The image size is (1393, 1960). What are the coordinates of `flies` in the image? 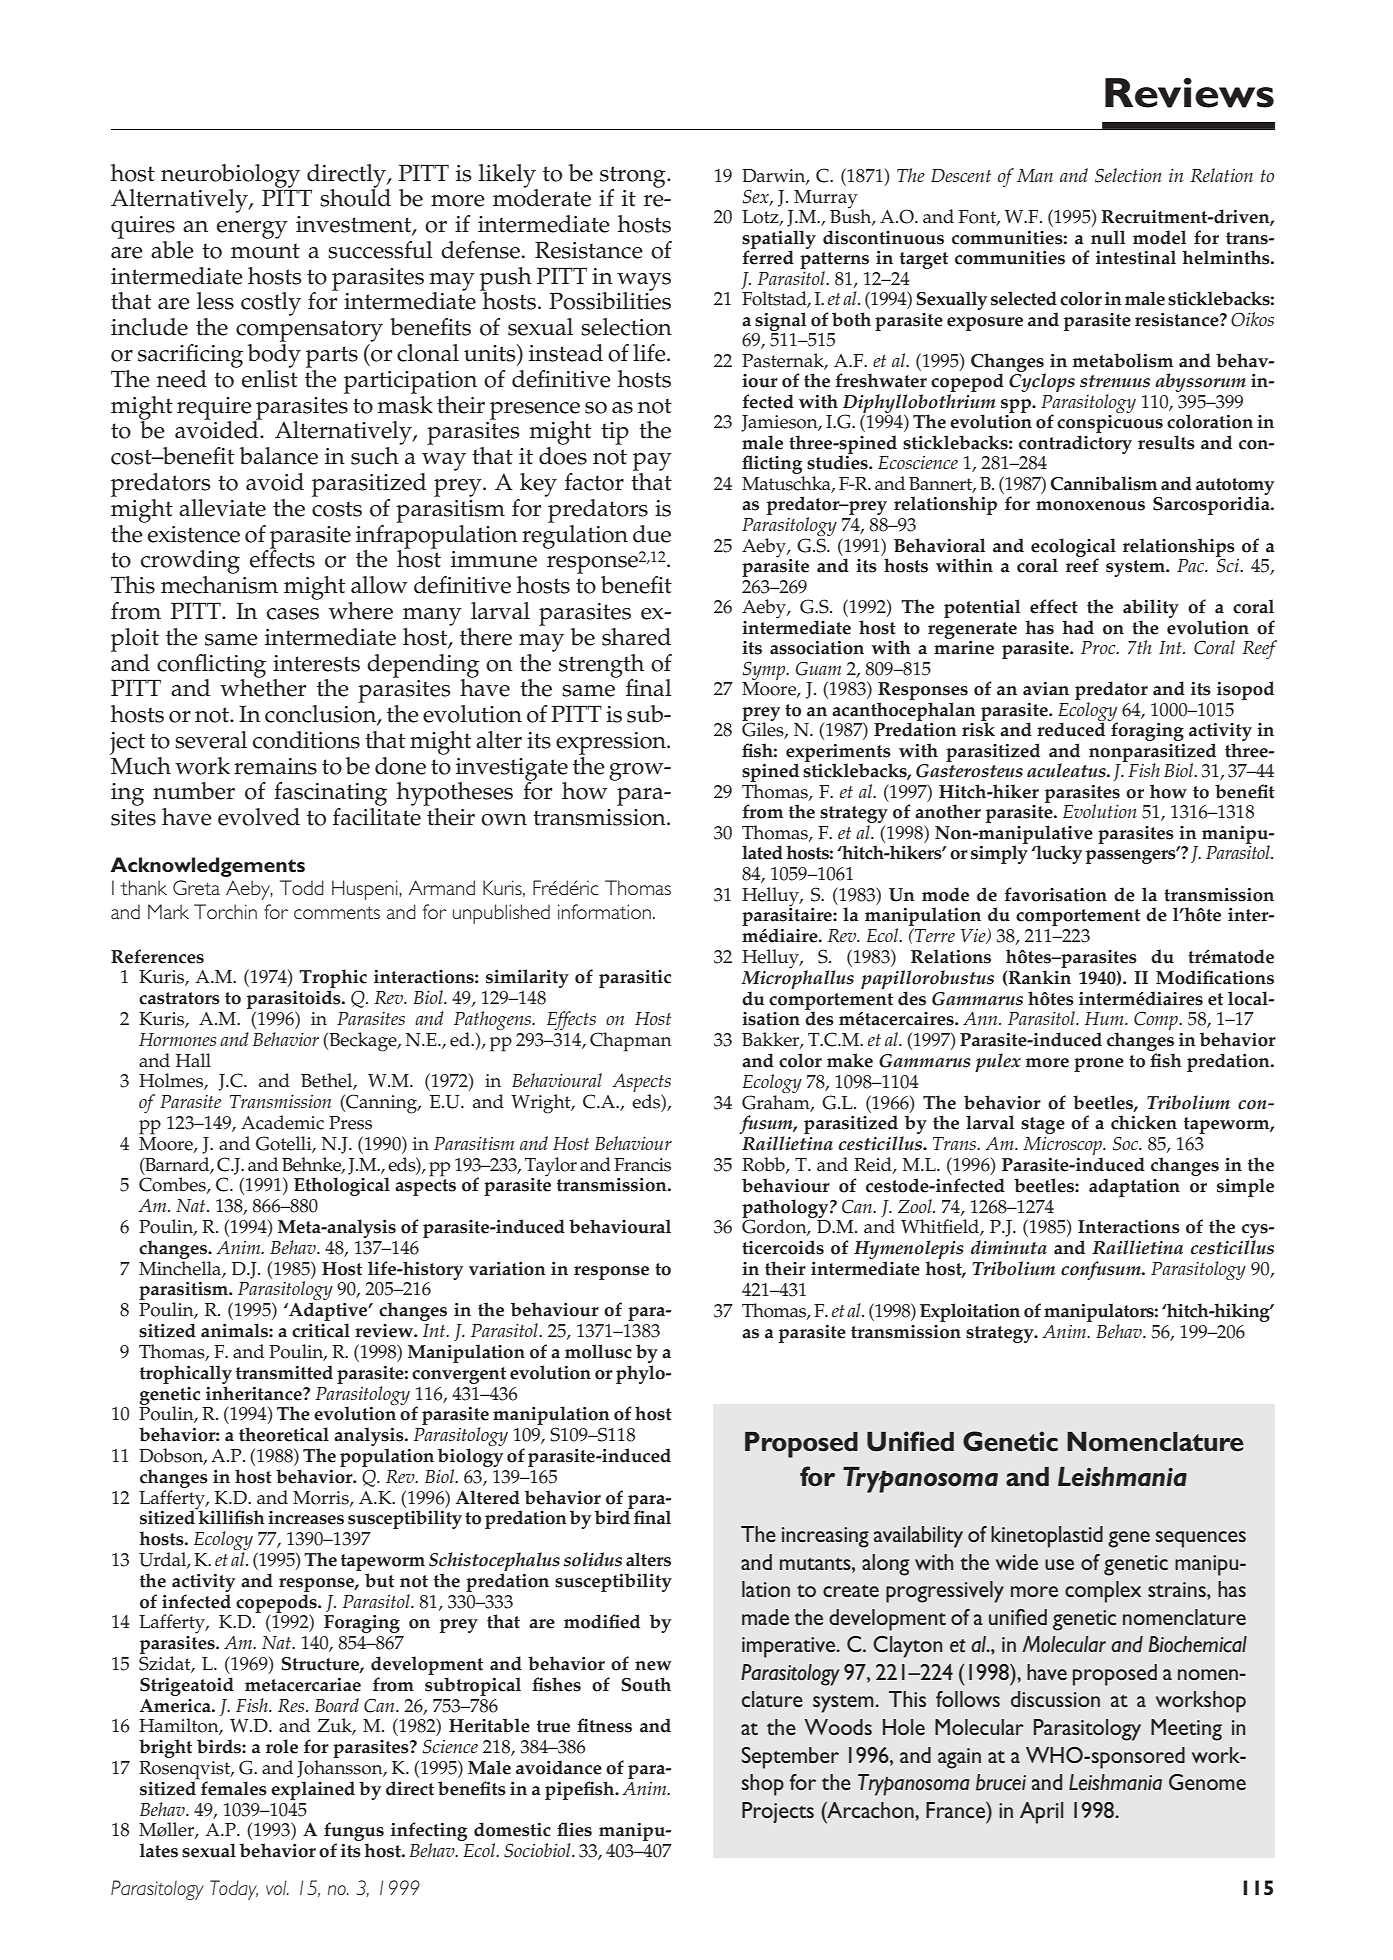 It's located at (574, 1829).
